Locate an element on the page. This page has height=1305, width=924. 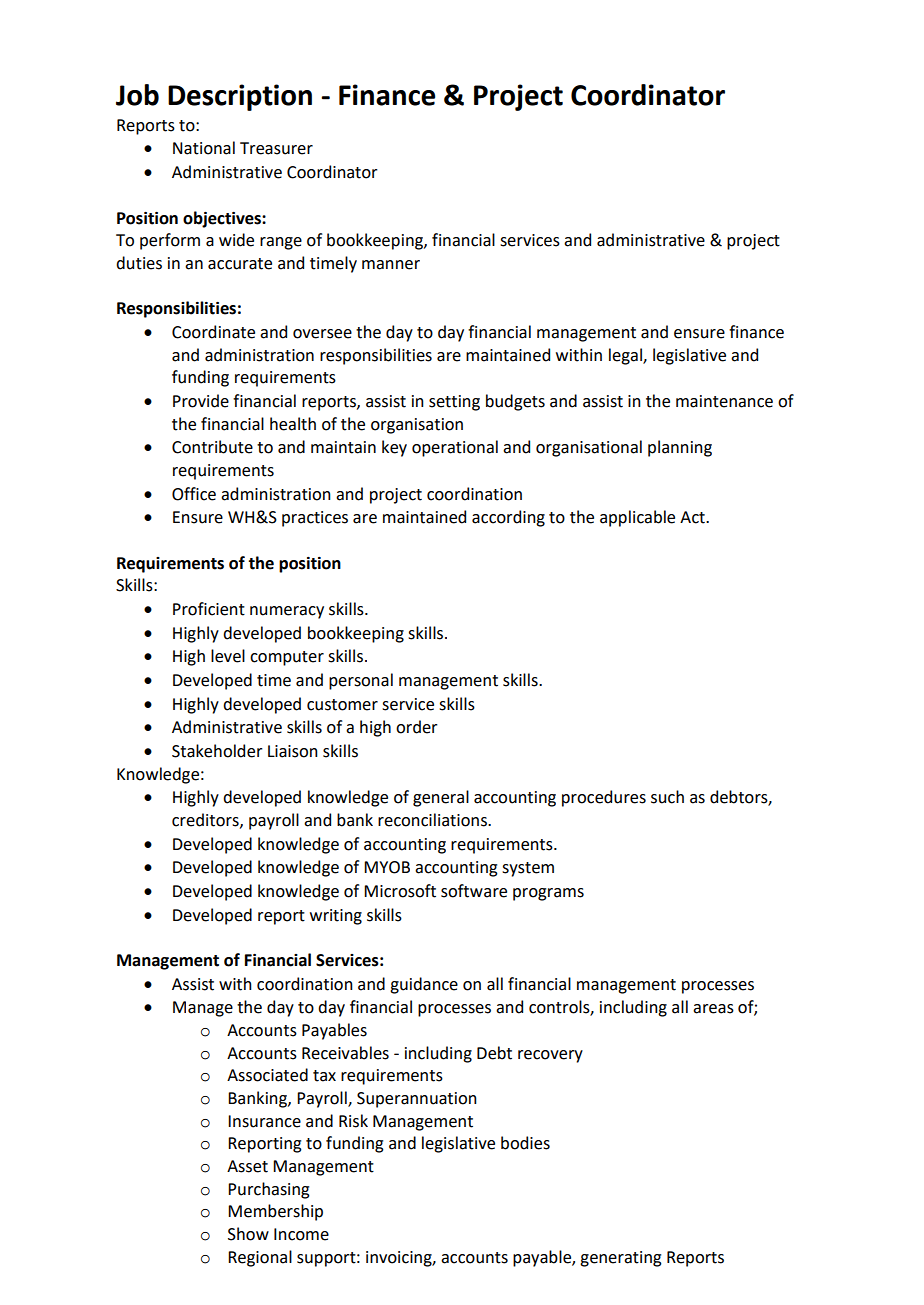
Microsoft is located at coordinates (400, 891).
